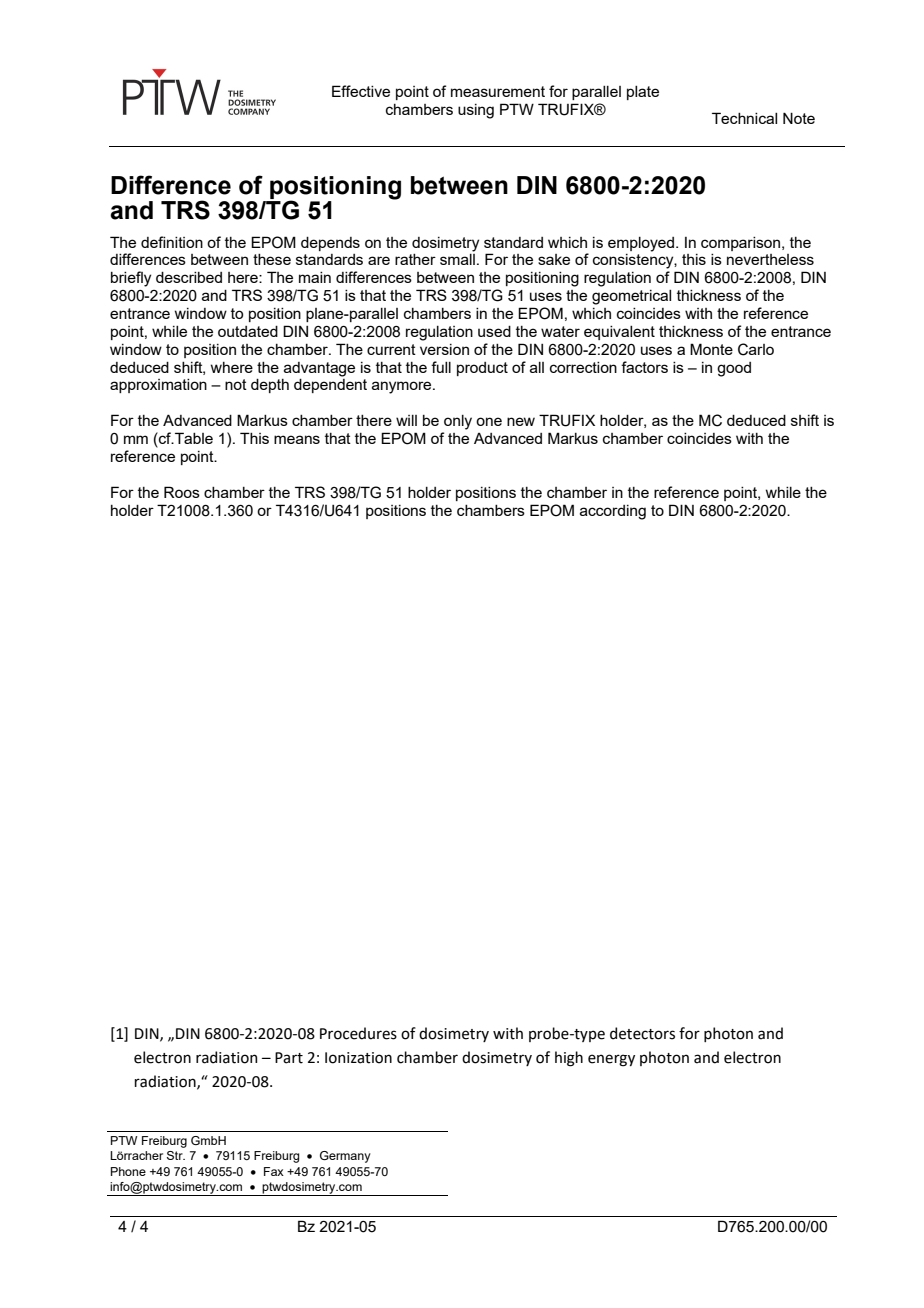 The width and height of the page is (924, 1308). What do you see at coordinates (642, 1033) in the page?
I see `detectors` at bounding box center [642, 1033].
